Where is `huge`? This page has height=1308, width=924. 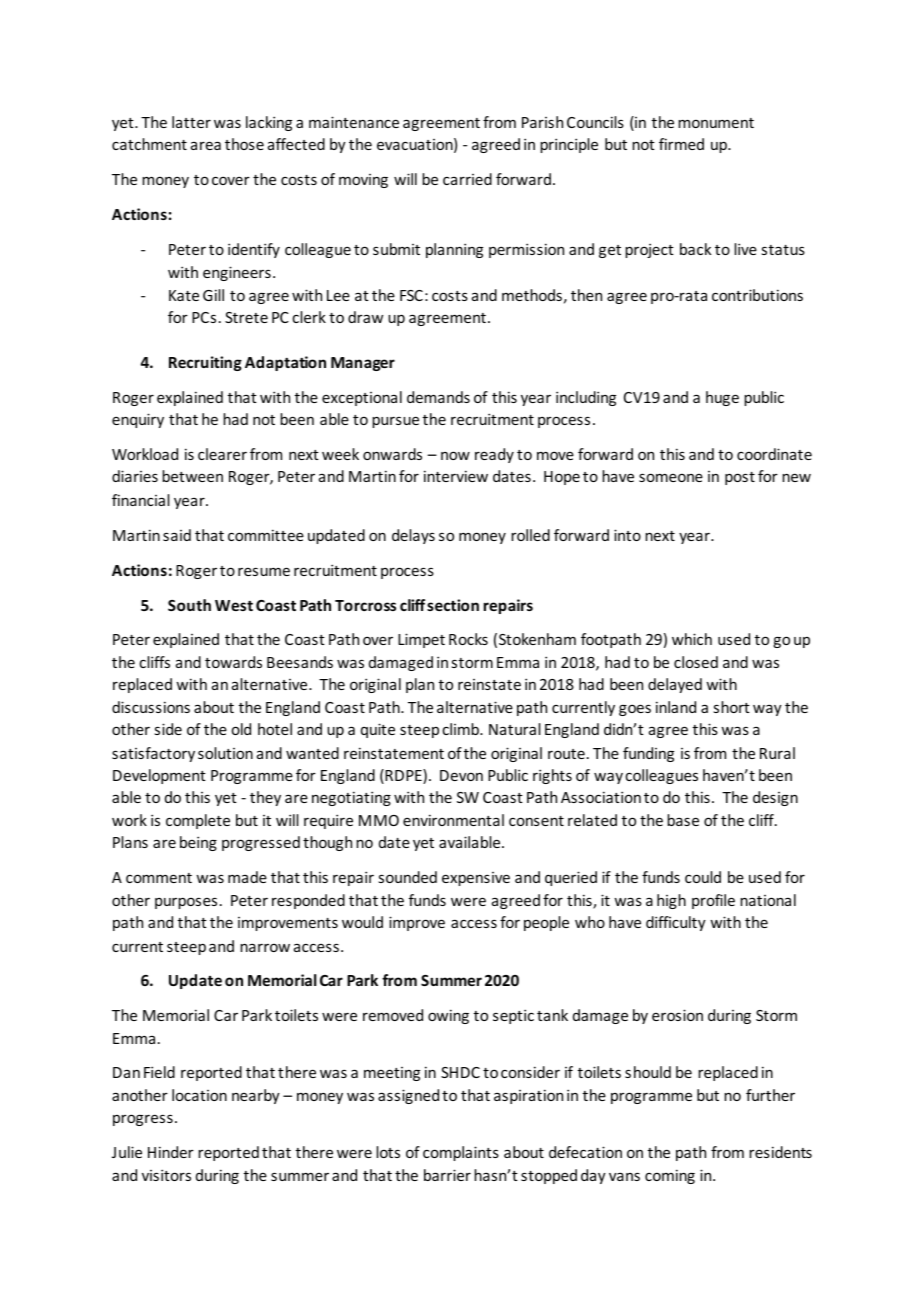 huge is located at coordinates (722, 398).
